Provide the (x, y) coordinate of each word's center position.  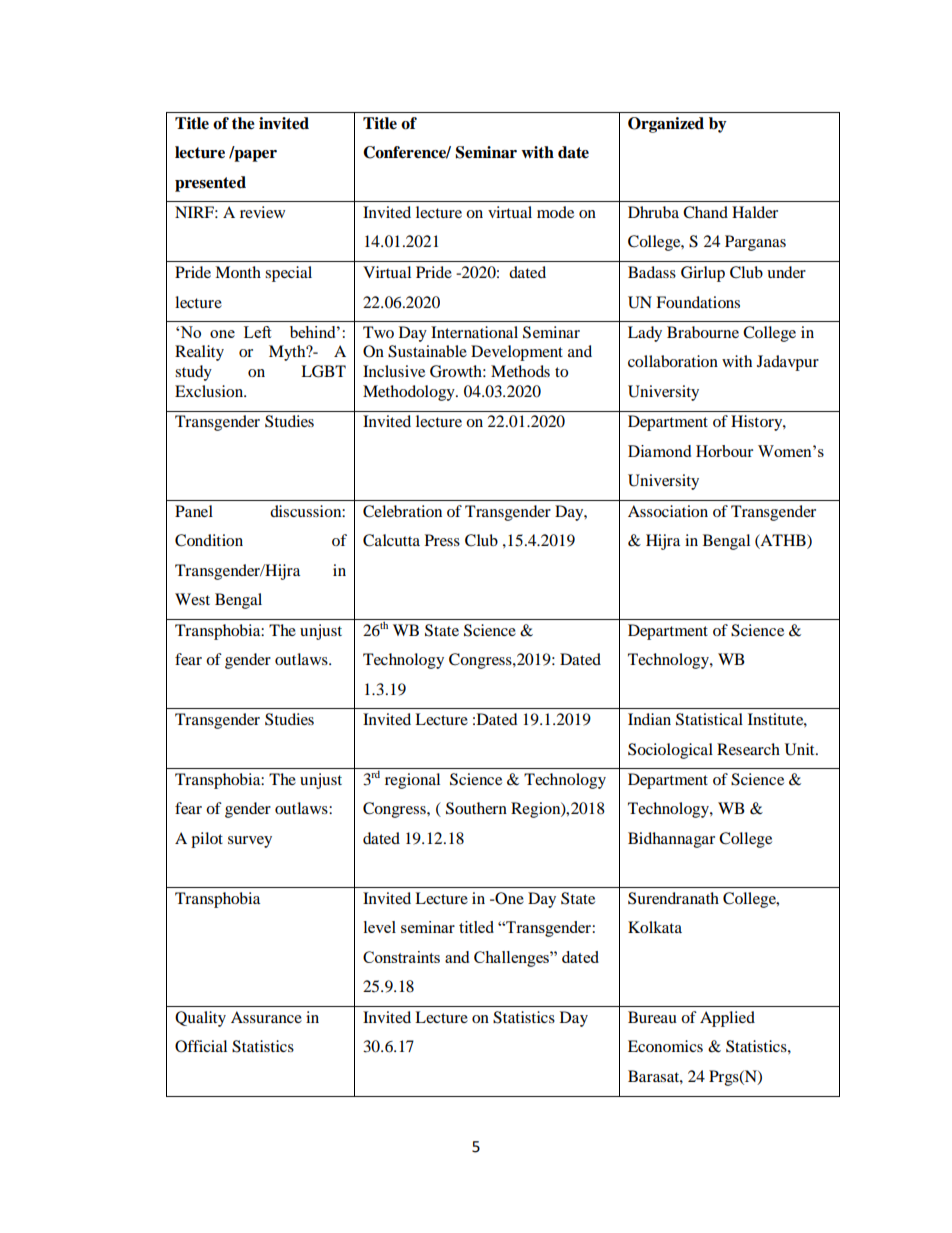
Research (748, 749)
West (192, 599)
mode (555, 212)
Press (442, 540)
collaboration (673, 361)
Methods (520, 371)
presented (210, 184)
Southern (476, 808)
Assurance (266, 1017)
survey (250, 842)
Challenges (512, 959)
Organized (666, 125)
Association (668, 511)
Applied (727, 1019)
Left (257, 332)
